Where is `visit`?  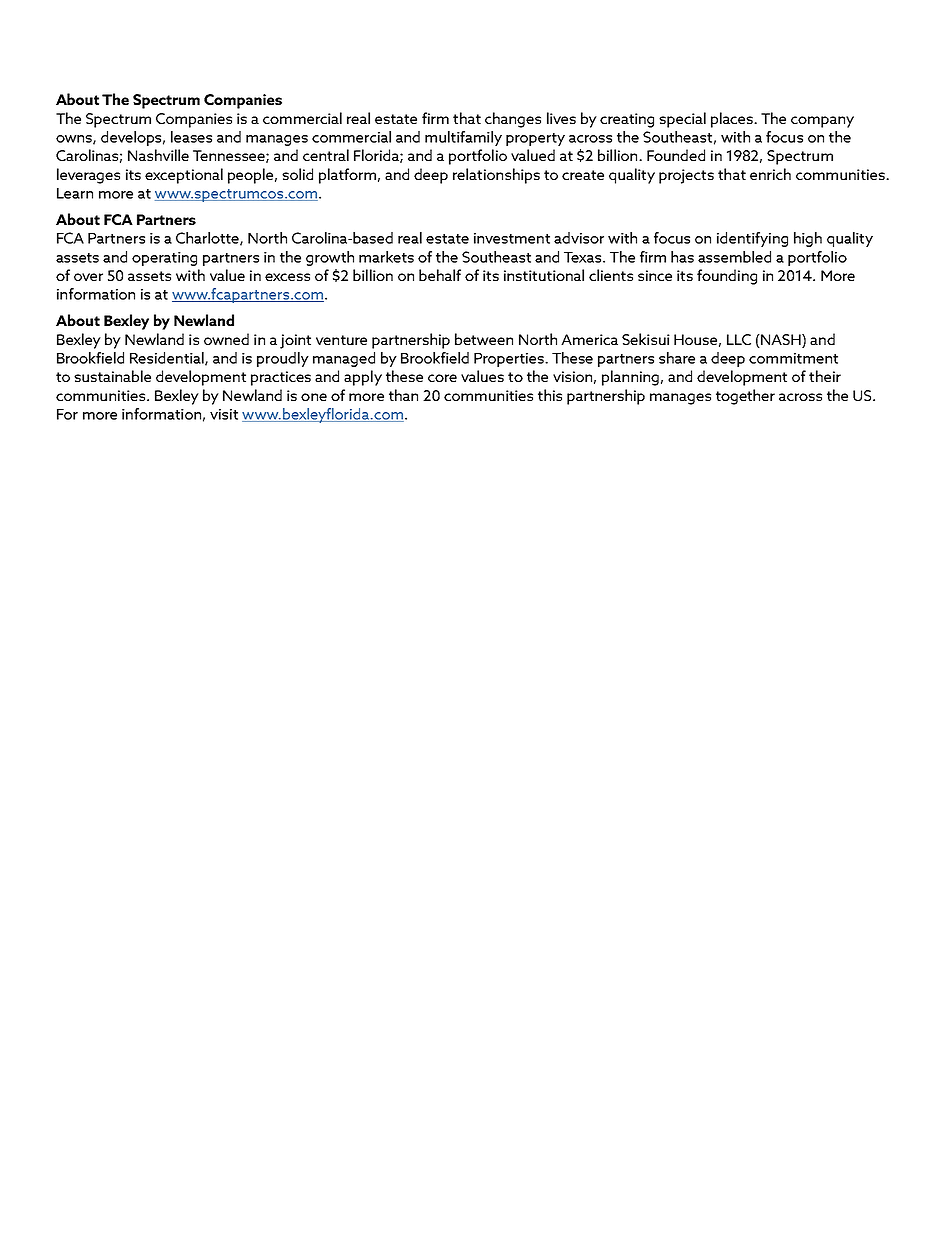
visit is located at coordinates (224, 414).
